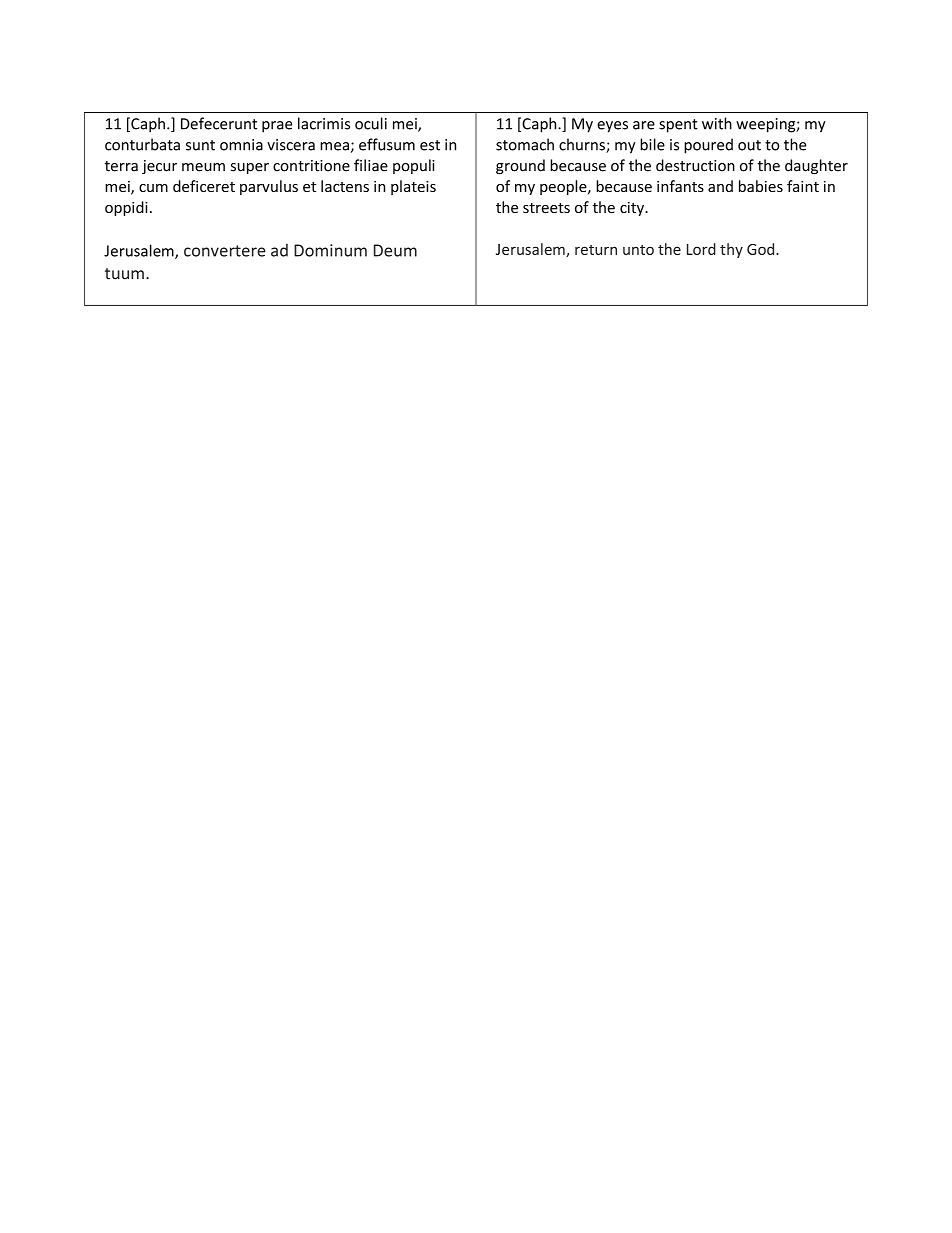  I want to click on city, so click(633, 209).
